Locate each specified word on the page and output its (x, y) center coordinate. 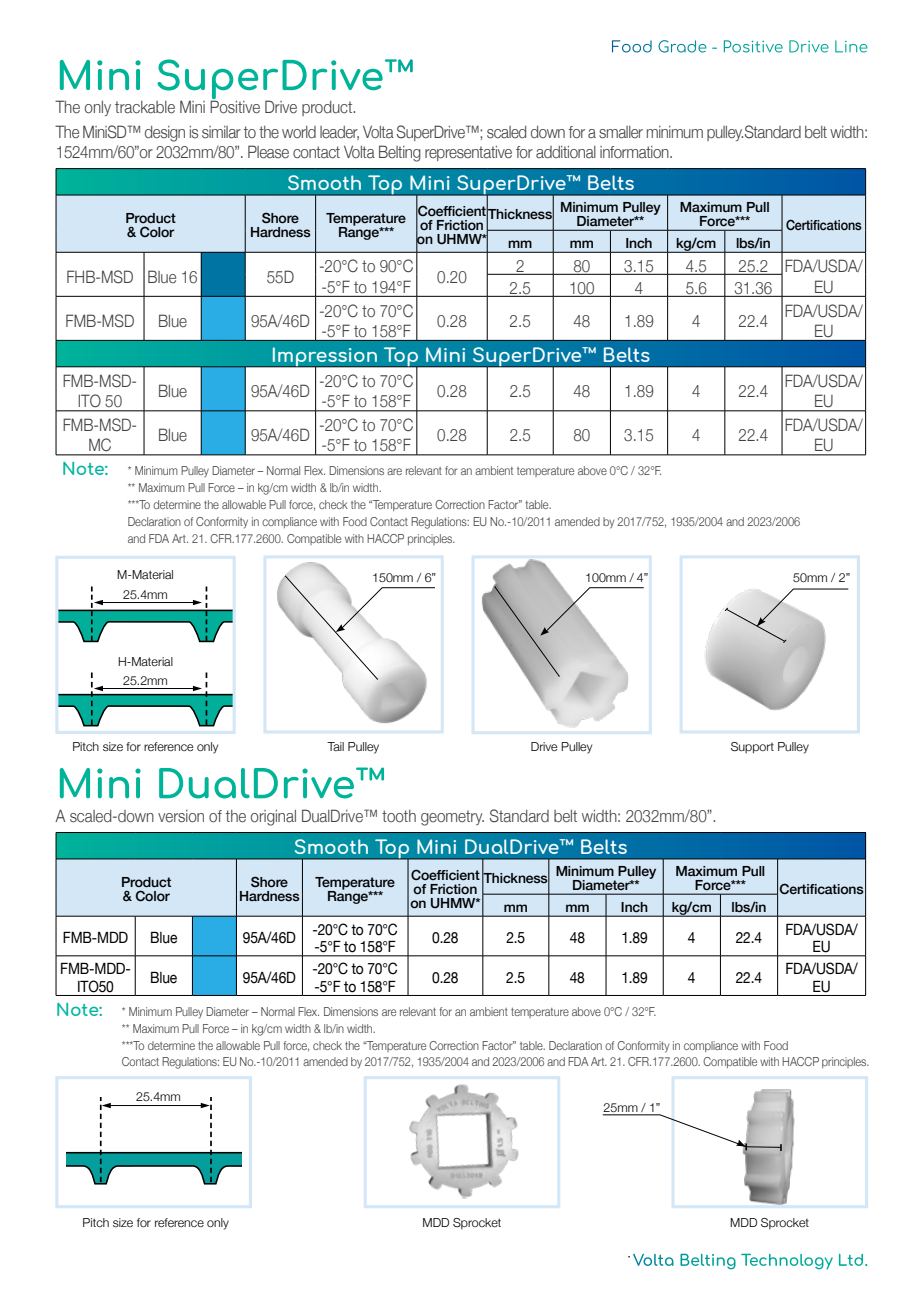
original (273, 818)
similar (221, 132)
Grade (682, 46)
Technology (787, 1262)
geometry (452, 818)
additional (566, 152)
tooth (399, 816)
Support (752, 748)
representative (468, 153)
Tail (335, 746)
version (181, 816)
